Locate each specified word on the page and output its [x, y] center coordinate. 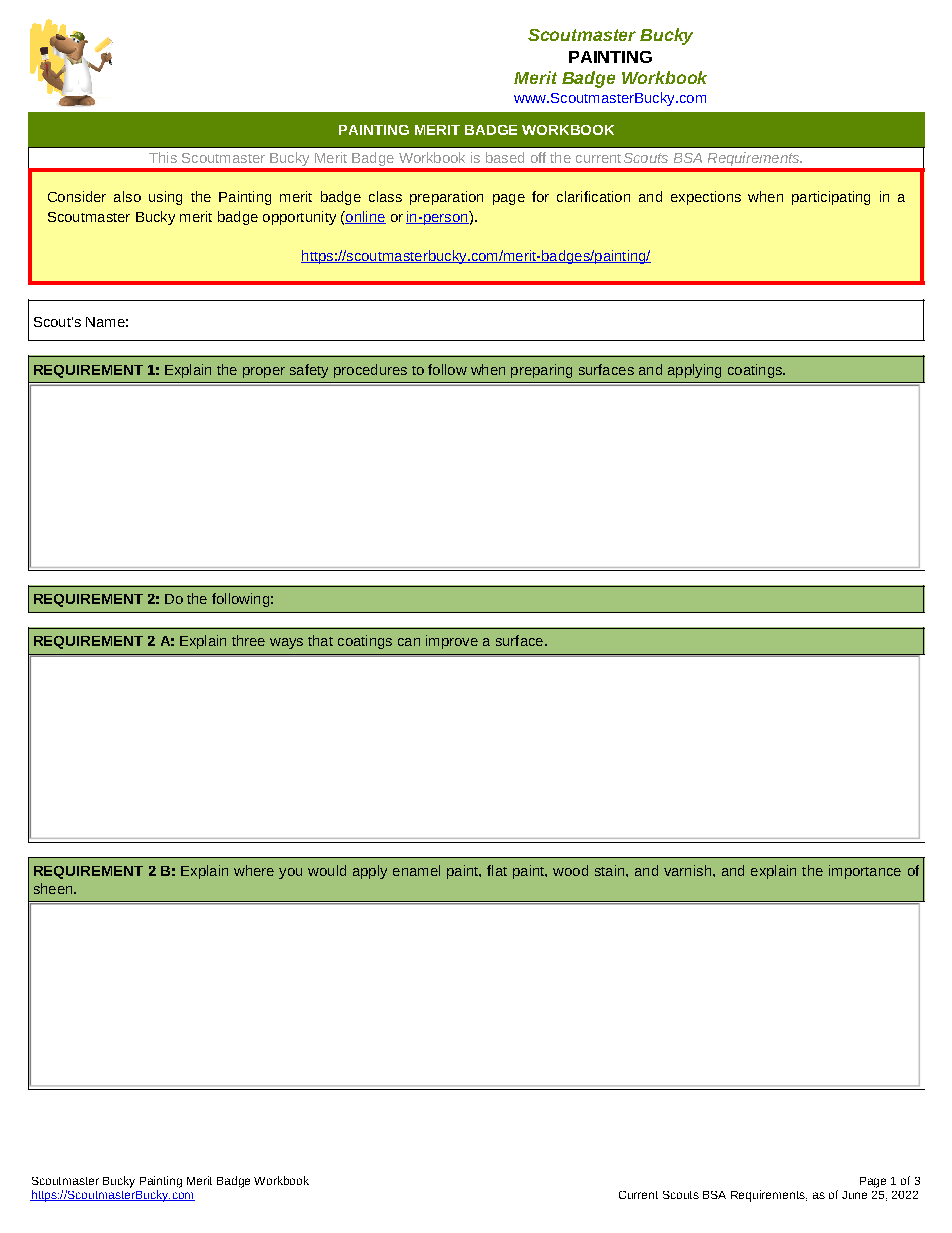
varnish [687, 870]
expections [706, 198]
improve [452, 642]
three [248, 640]
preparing [541, 371]
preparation [446, 198]
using [165, 198]
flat [497, 870]
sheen [54, 888]
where [254, 870]
